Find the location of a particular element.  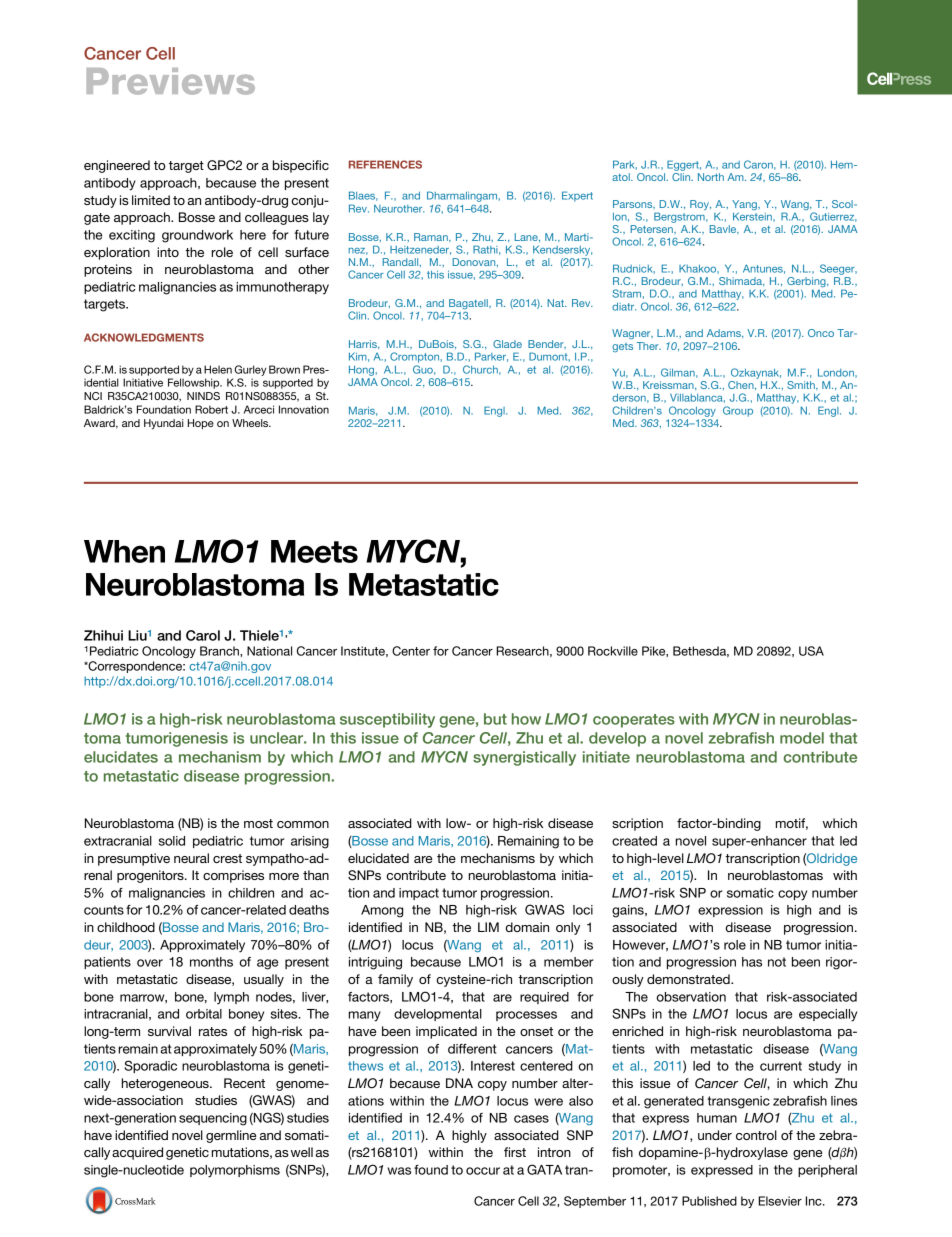

REFERENCES is located at coordinates (385, 164).
